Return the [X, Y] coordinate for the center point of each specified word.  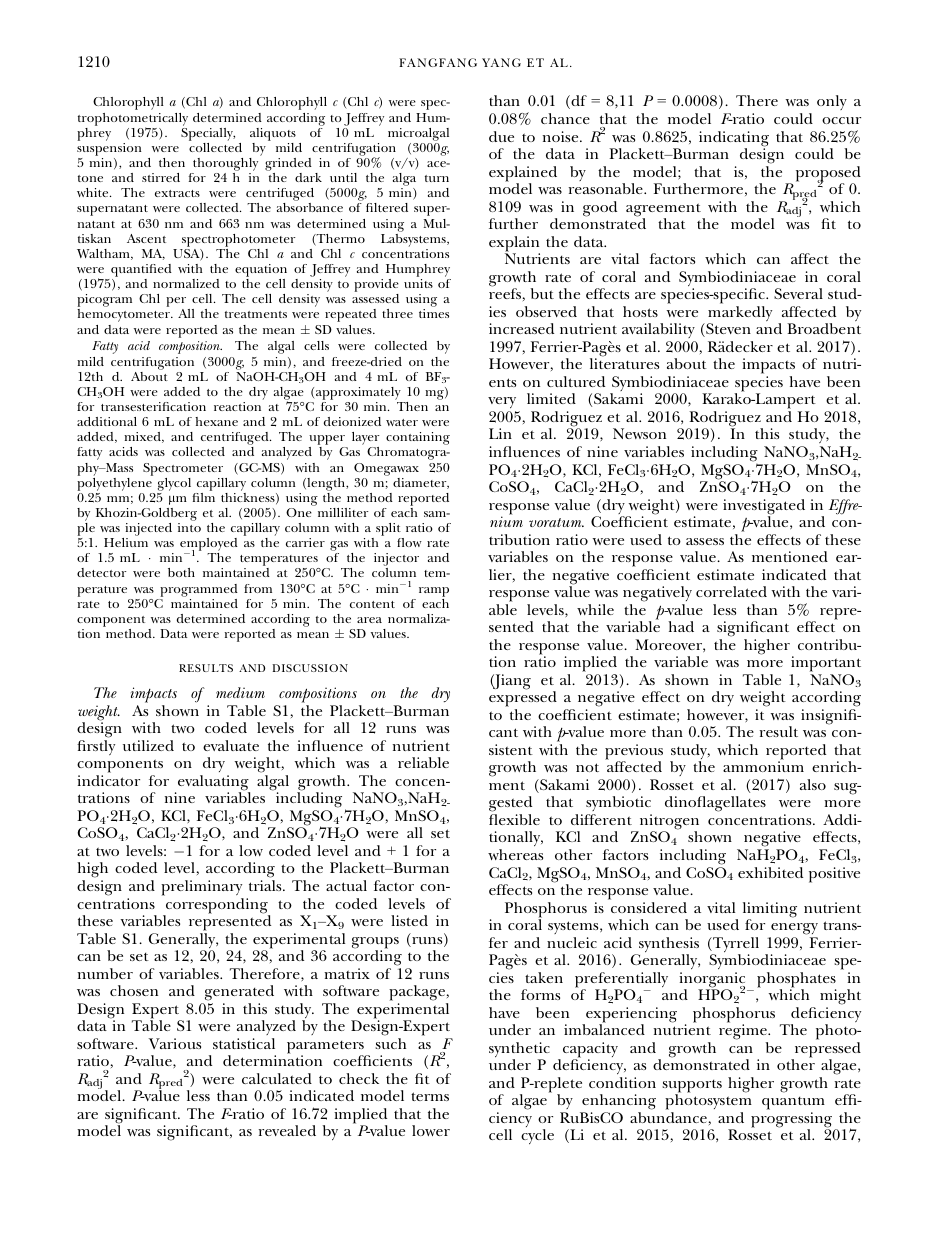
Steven [727, 330]
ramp [434, 592]
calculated [277, 1078]
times [434, 313]
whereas [515, 854]
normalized [186, 283]
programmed [199, 590]
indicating [734, 140]
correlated [731, 591]
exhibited [770, 872]
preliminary [201, 888]
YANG [501, 62]
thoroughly [224, 166]
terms [430, 1096]
